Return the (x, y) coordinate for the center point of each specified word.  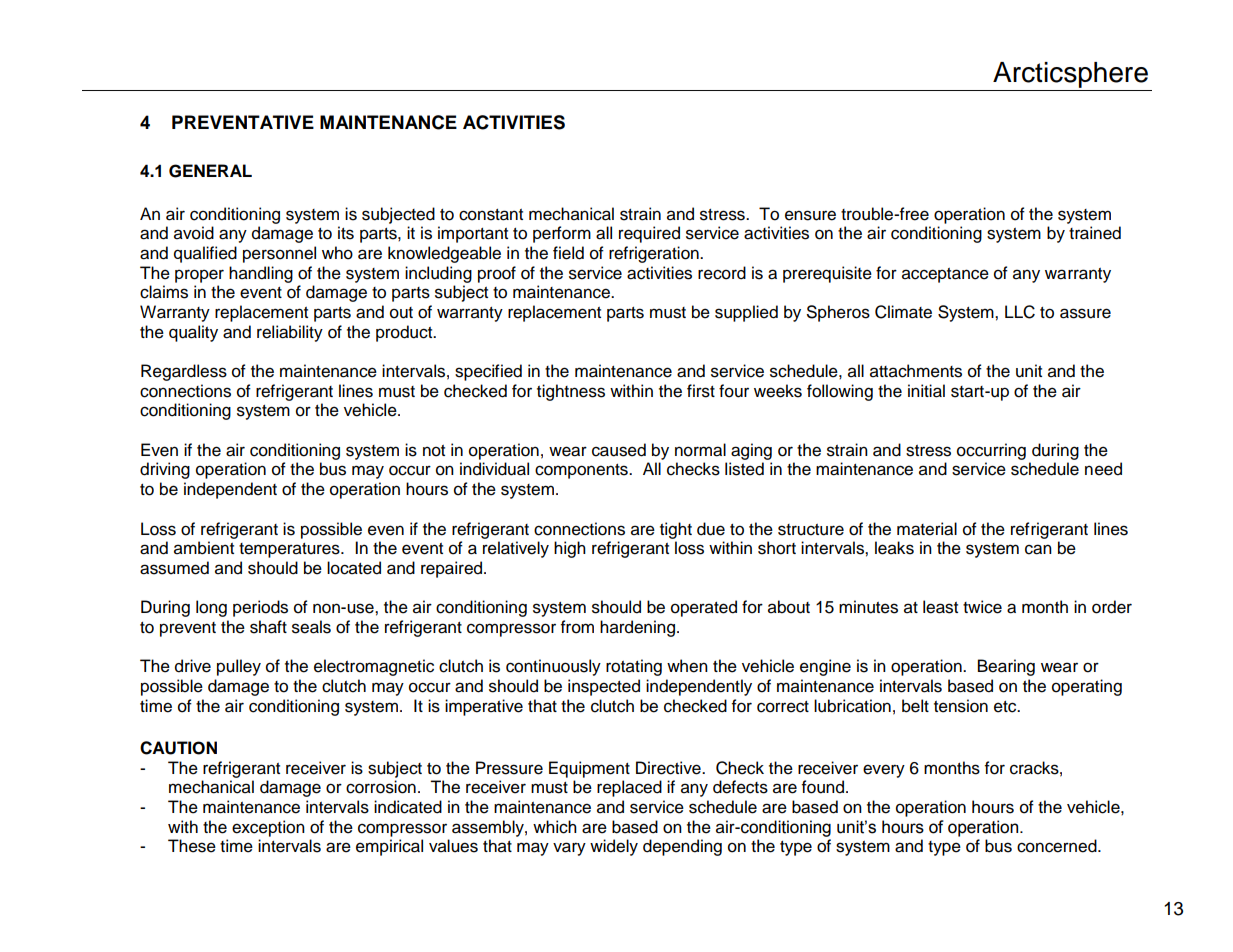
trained (1095, 233)
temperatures (290, 550)
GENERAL (210, 171)
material (927, 529)
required (649, 234)
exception (268, 828)
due (711, 529)
